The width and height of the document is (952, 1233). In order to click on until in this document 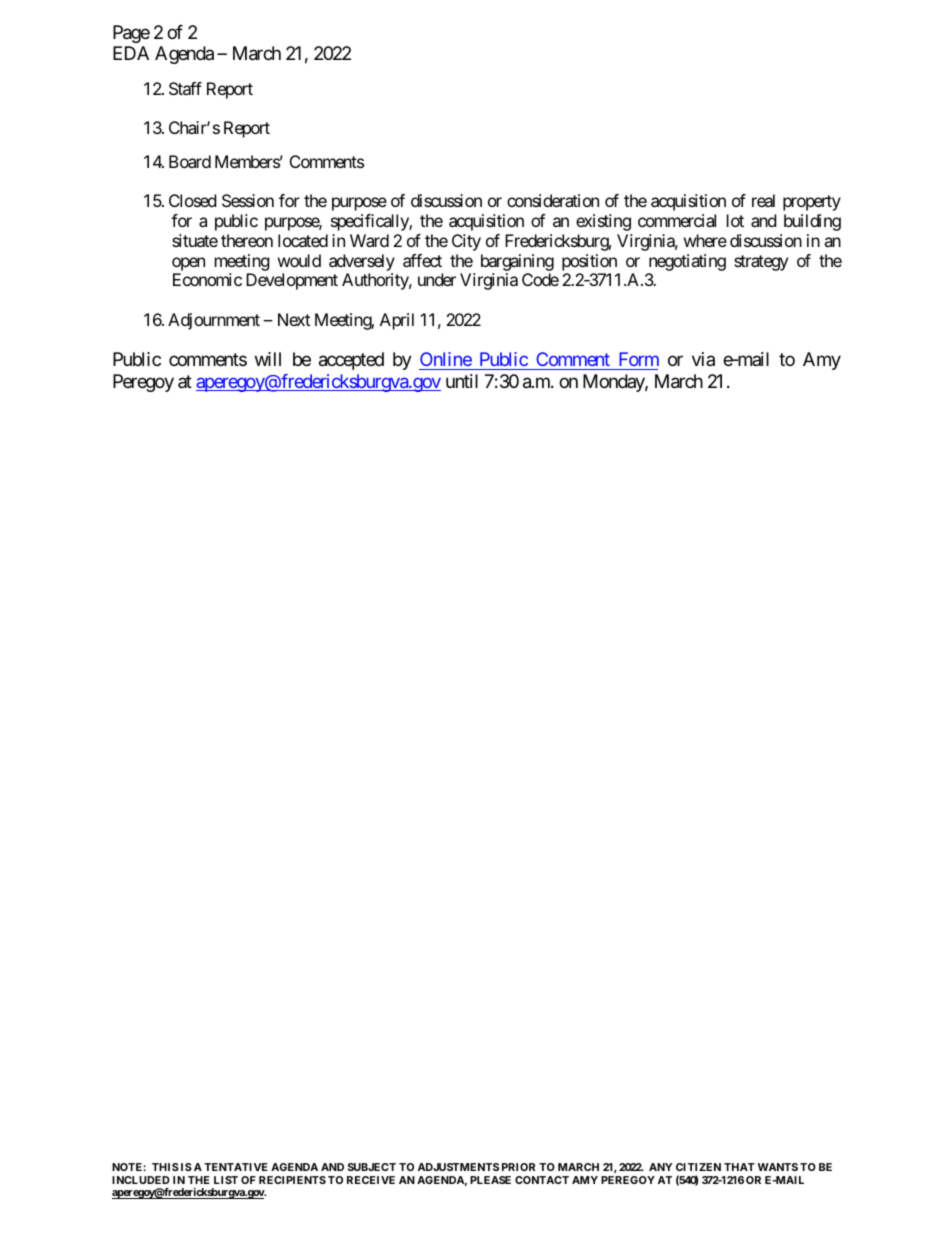, I will do `click(462, 381)`.
